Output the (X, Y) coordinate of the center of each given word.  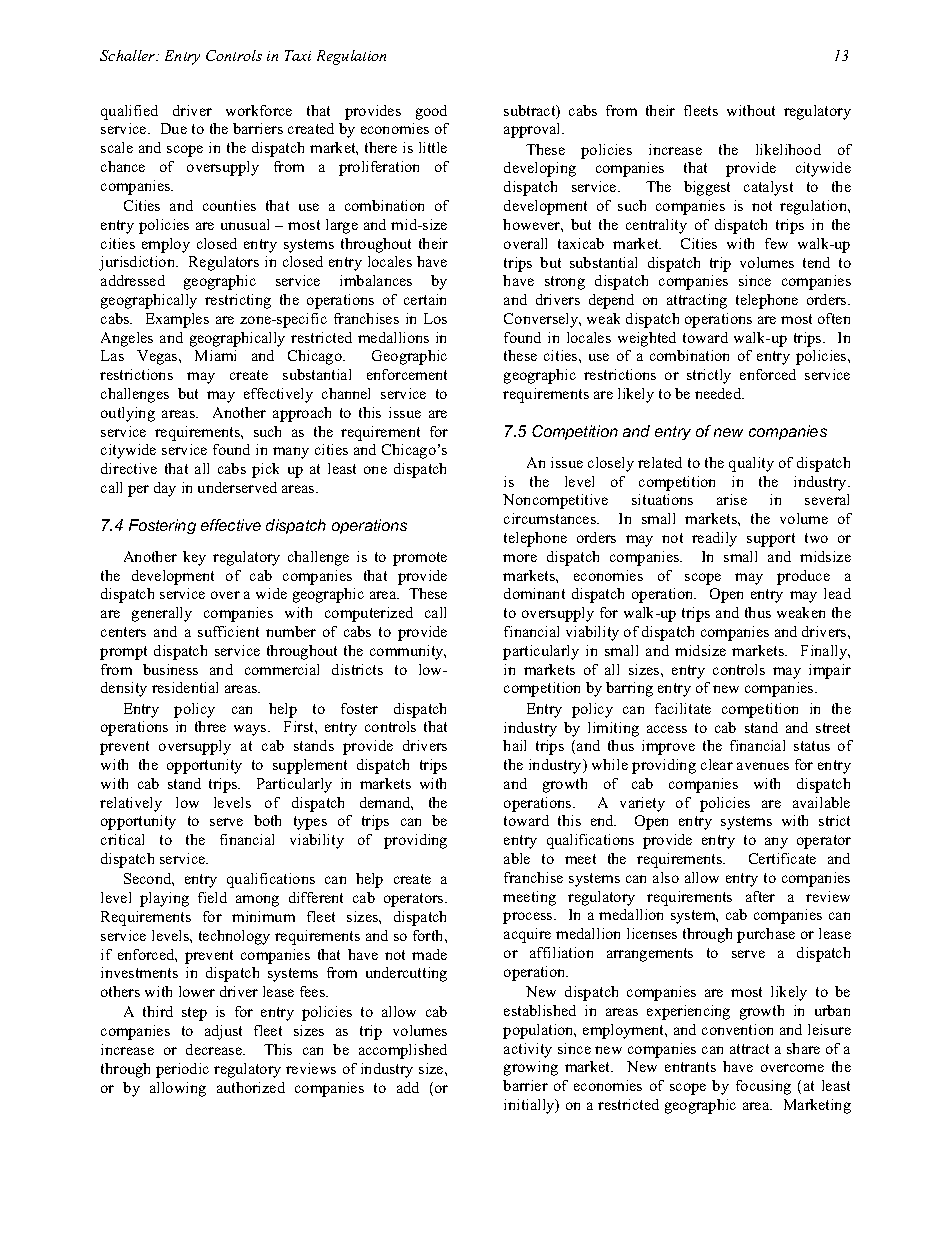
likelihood (788, 149)
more (520, 558)
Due (174, 128)
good (431, 112)
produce (803, 577)
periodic (182, 1070)
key (194, 558)
